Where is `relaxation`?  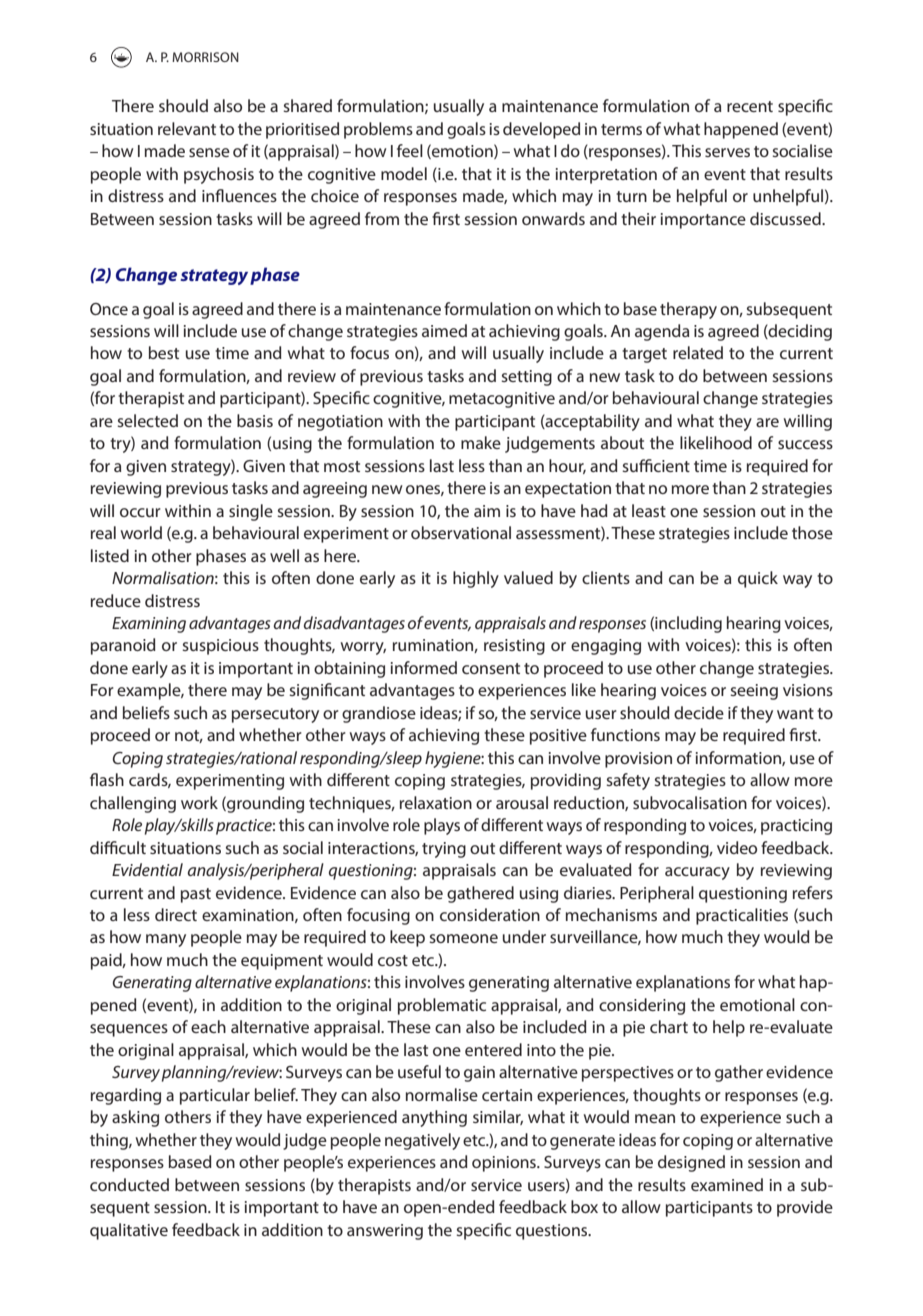 relaxation is located at coordinates (436, 802).
